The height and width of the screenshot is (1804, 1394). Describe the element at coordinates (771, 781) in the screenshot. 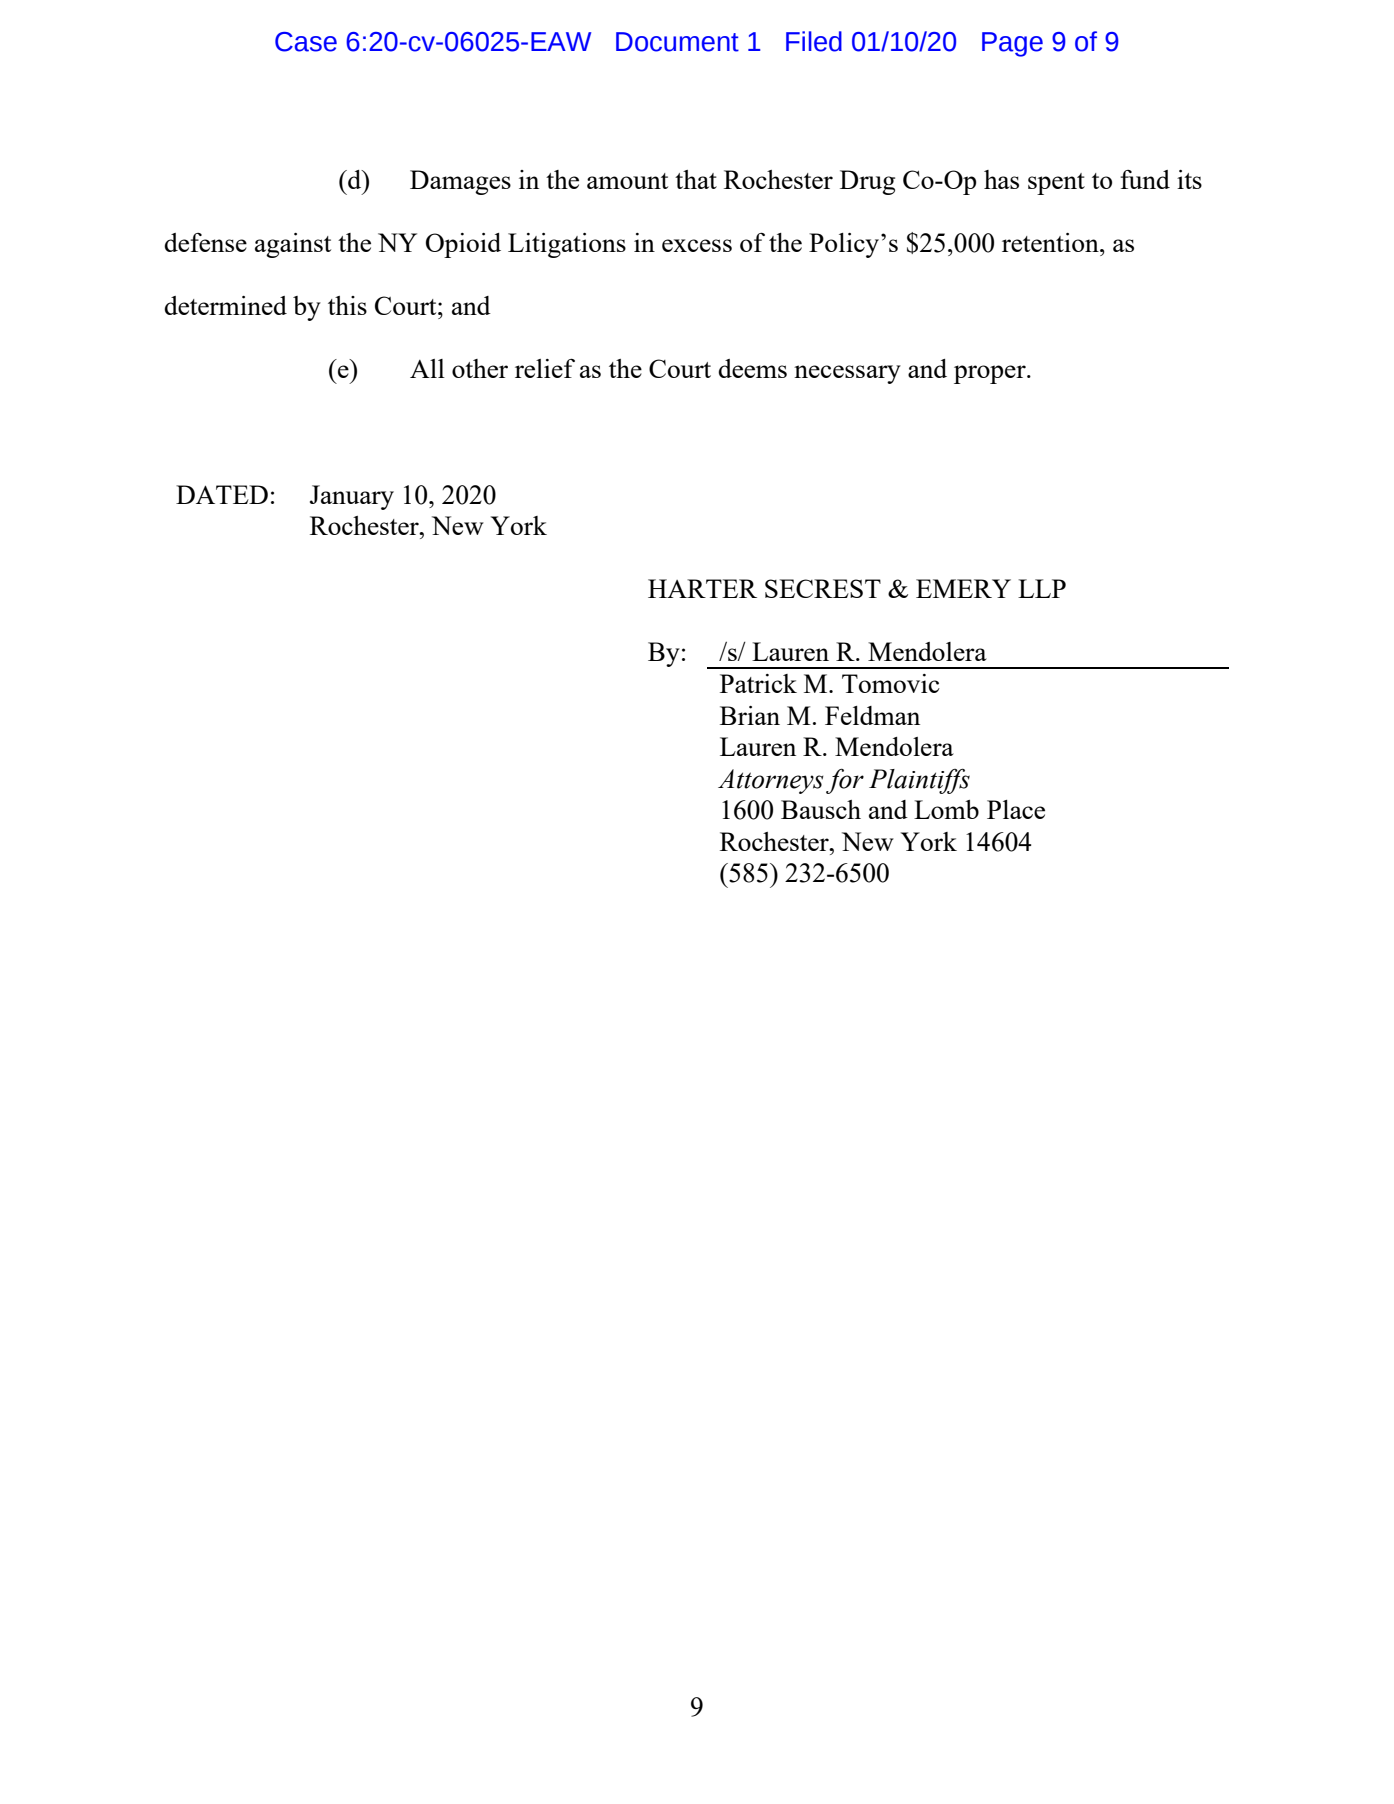

I see `Attorneys` at that location.
